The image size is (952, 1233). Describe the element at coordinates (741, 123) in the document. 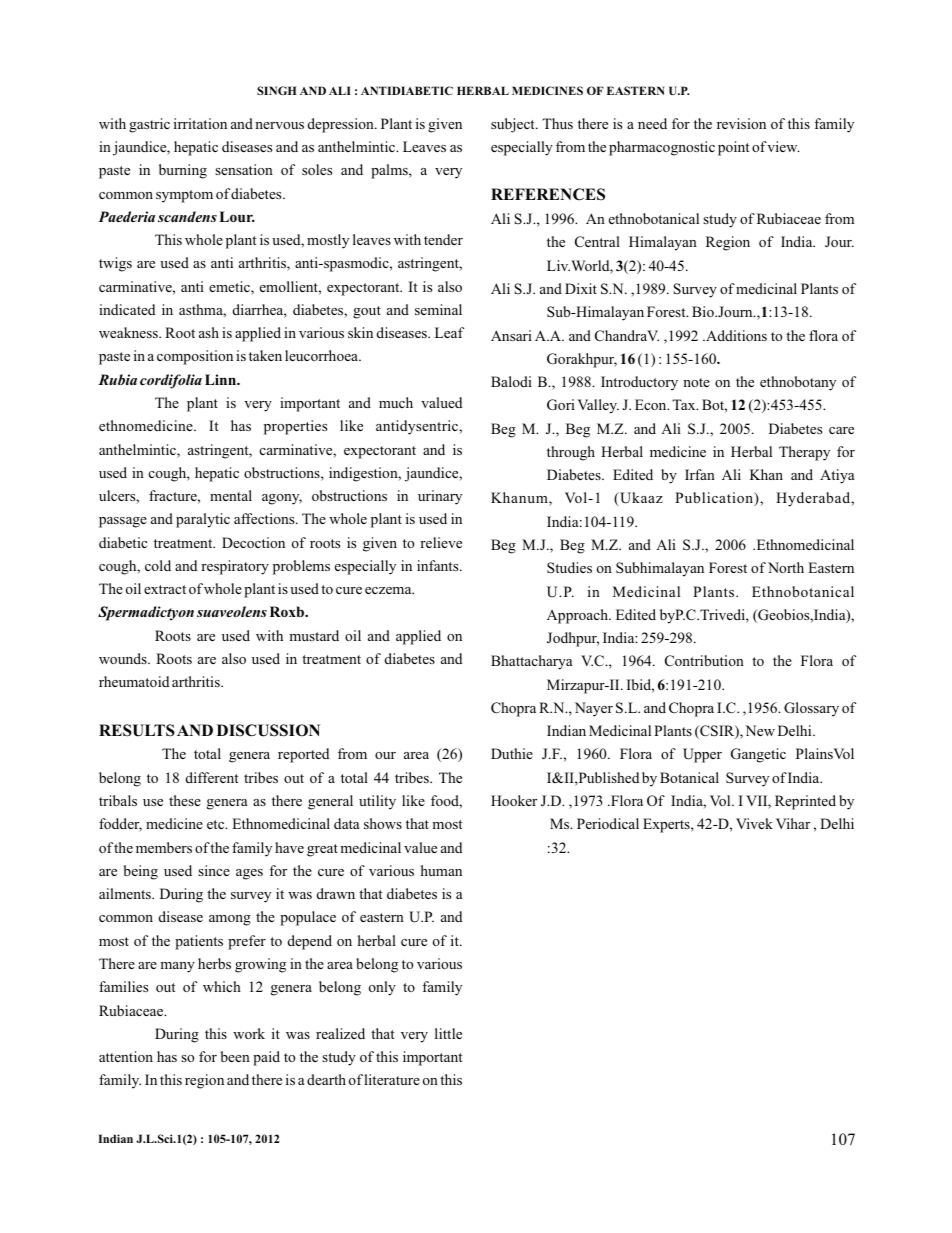

I see `revision` at that location.
